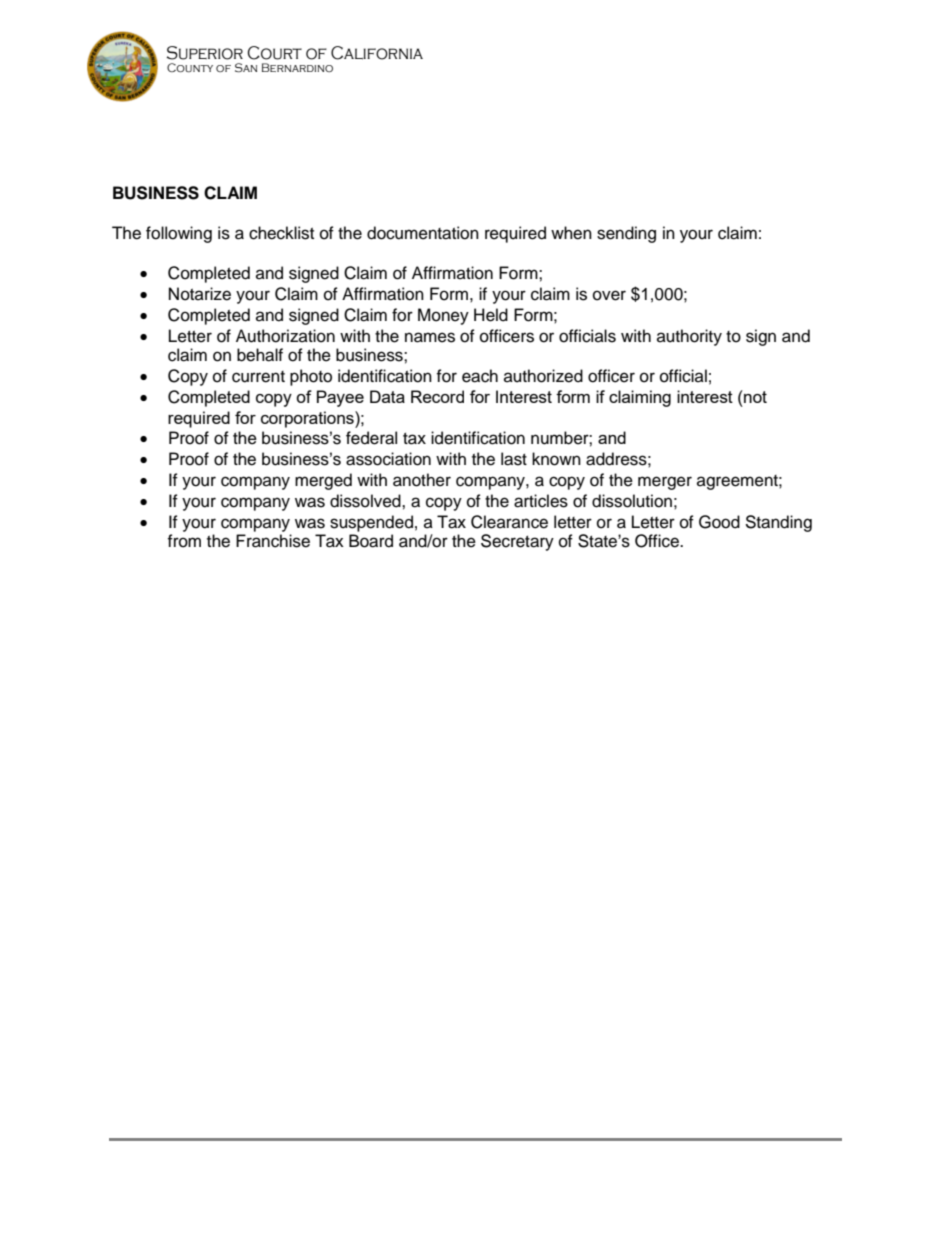  I want to click on documentation, so click(423, 233).
